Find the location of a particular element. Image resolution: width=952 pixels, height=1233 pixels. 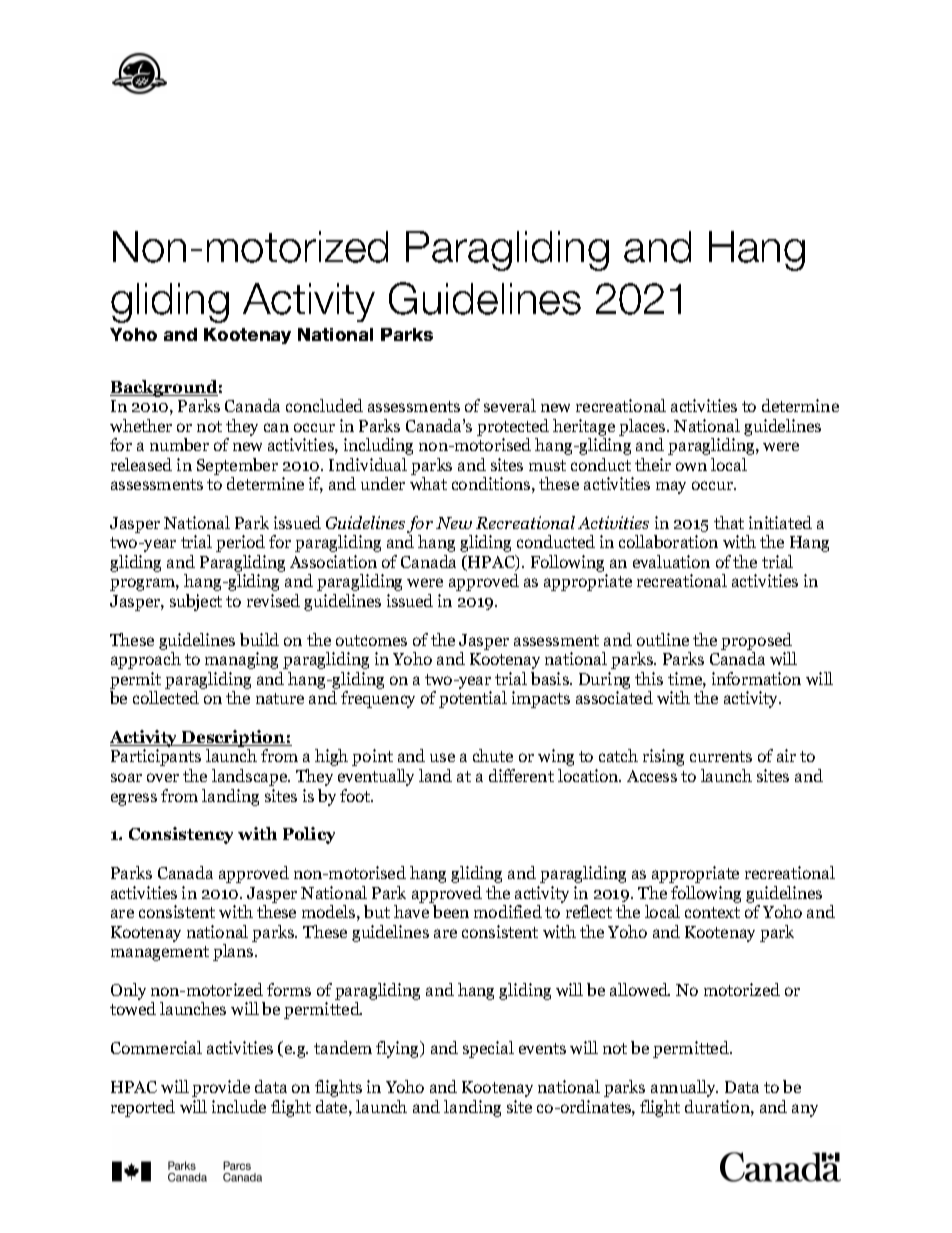

use is located at coordinates (442, 757).
